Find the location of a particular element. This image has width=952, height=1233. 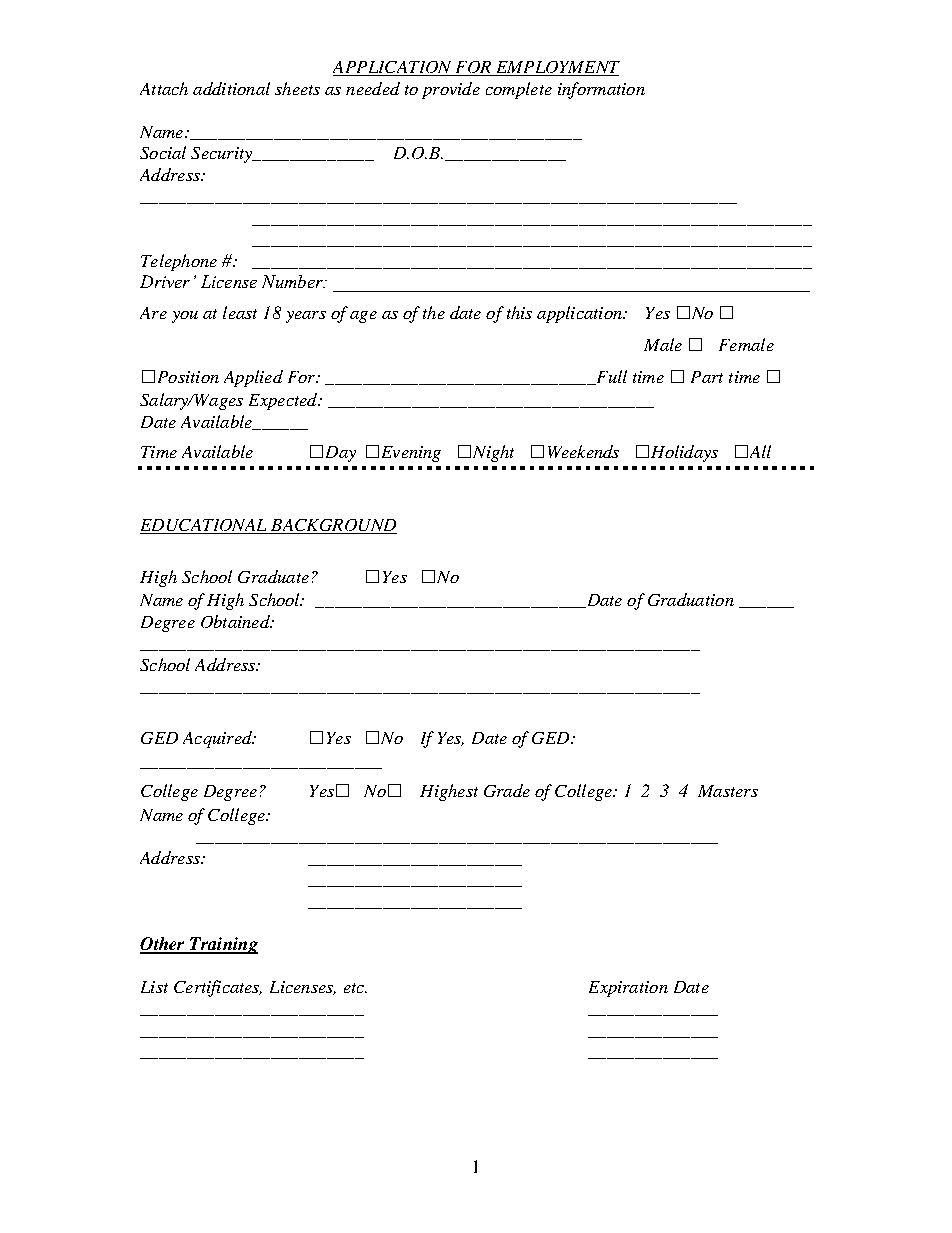

etc is located at coordinates (355, 988).
